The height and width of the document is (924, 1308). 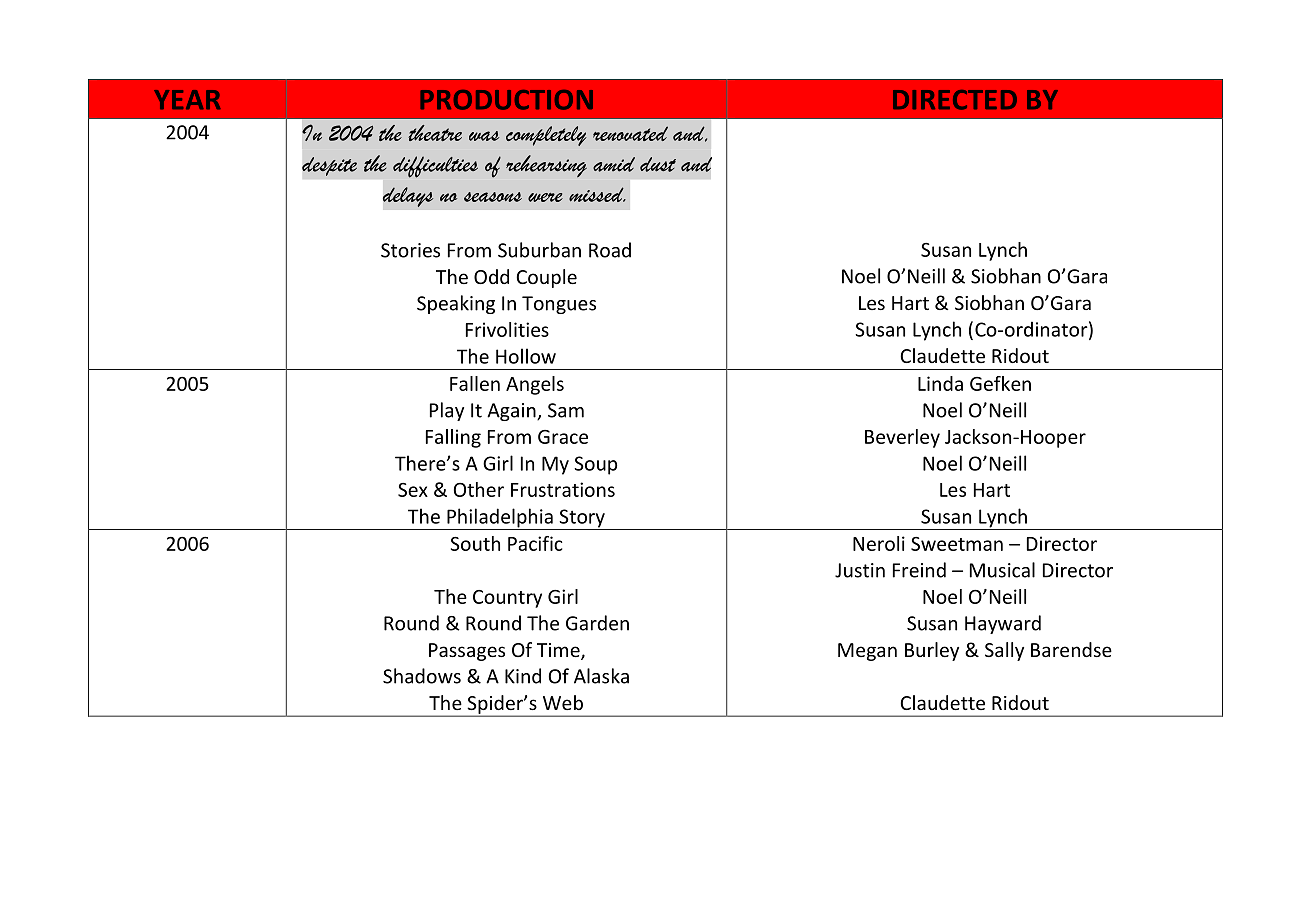 I want to click on Linda, so click(x=940, y=383).
